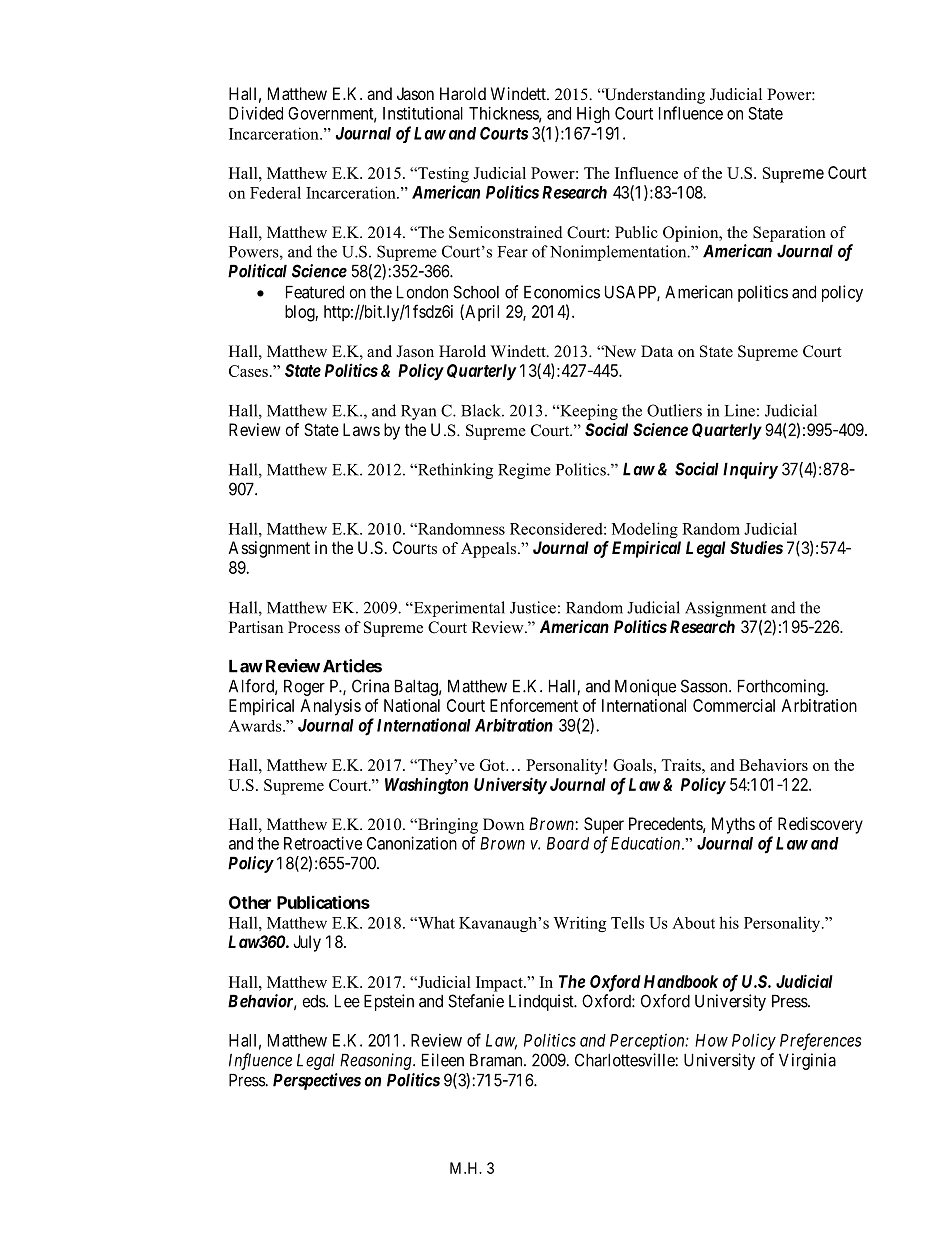 The image size is (952, 1233). What do you see at coordinates (314, 1001) in the screenshot?
I see `eds` at bounding box center [314, 1001].
